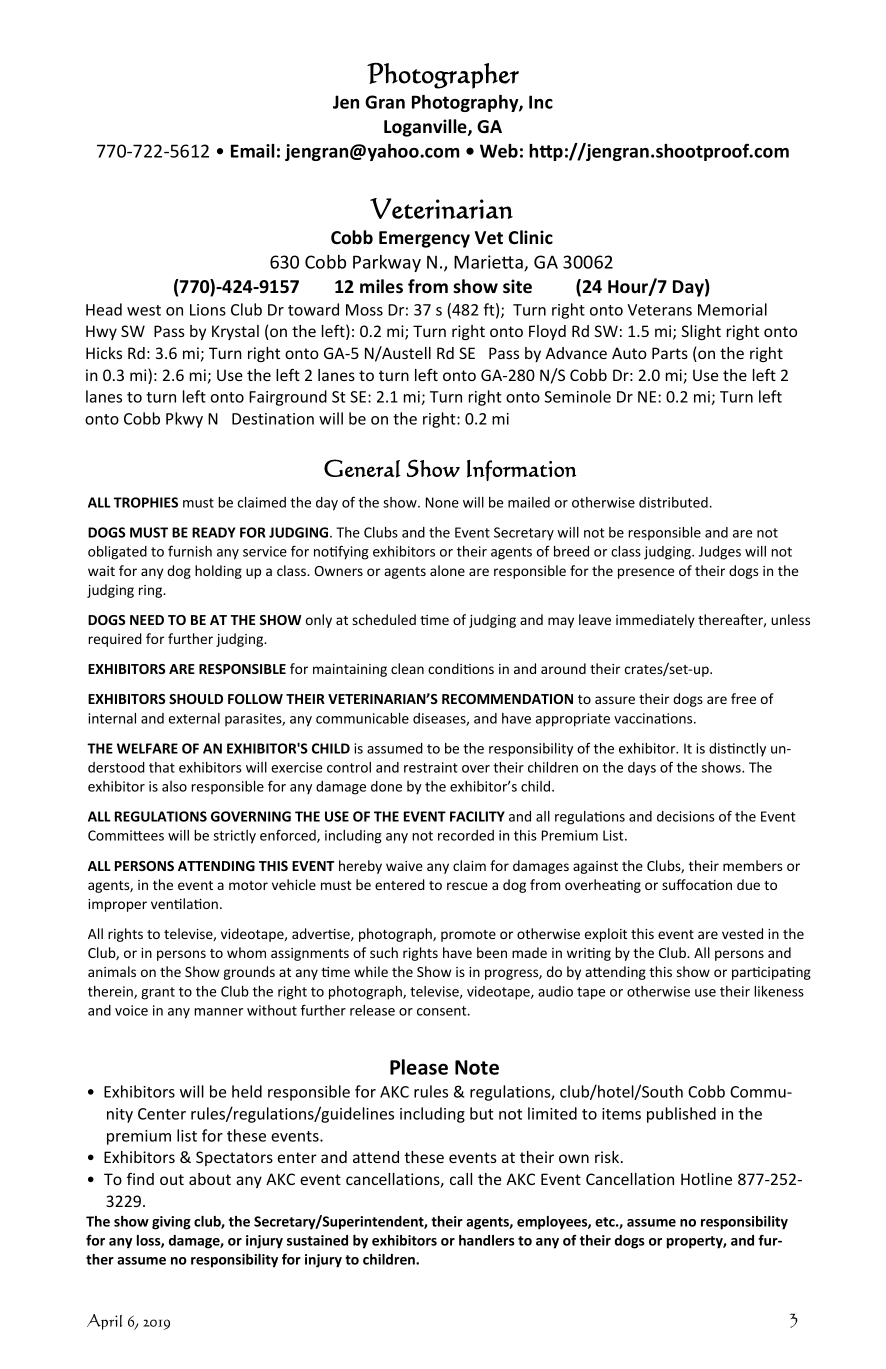 The width and height of the document is (886, 1369). Describe the element at coordinates (487, 1240) in the document. I see `handlers` at that location.
